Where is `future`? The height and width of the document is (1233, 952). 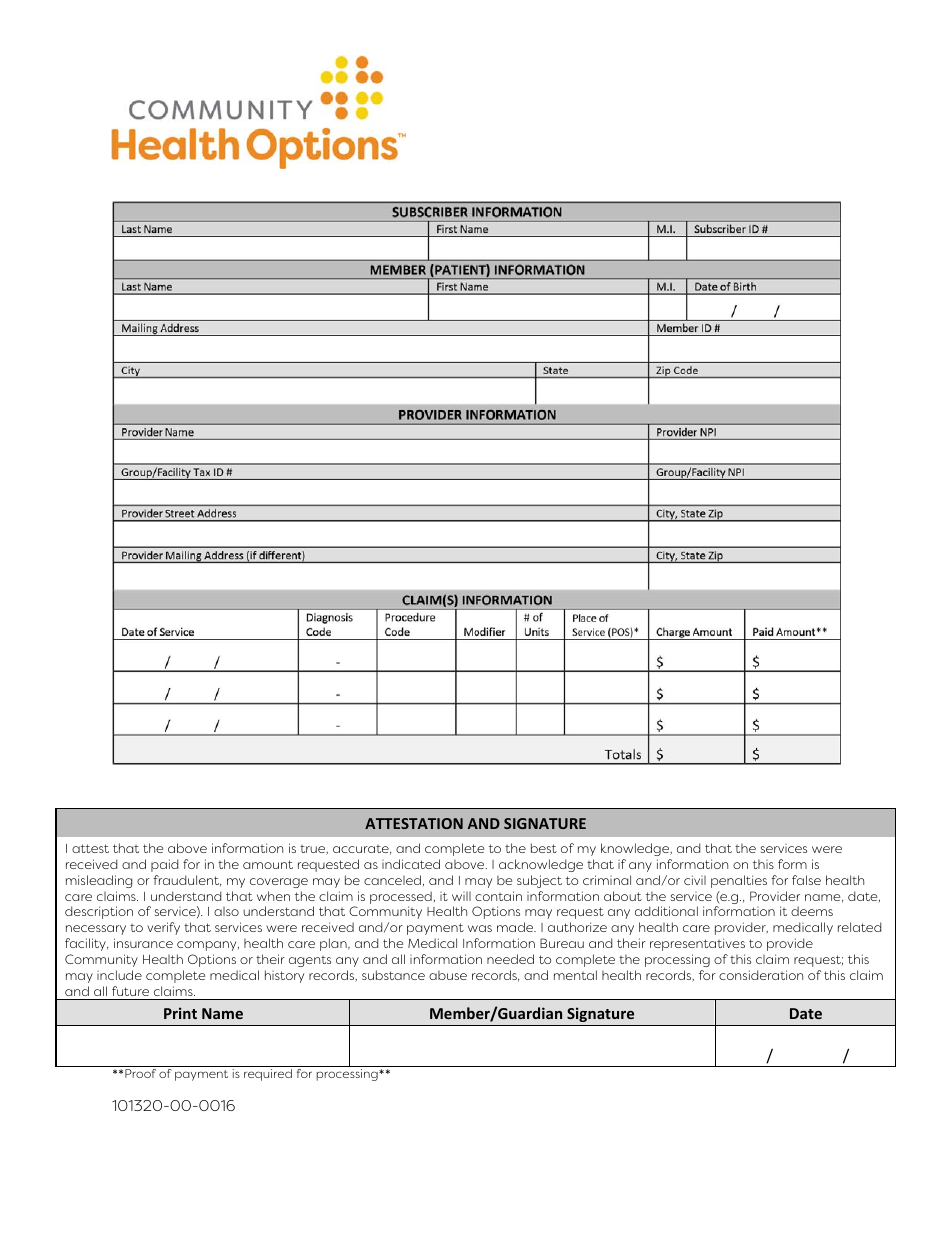
future is located at coordinates (130, 991).
